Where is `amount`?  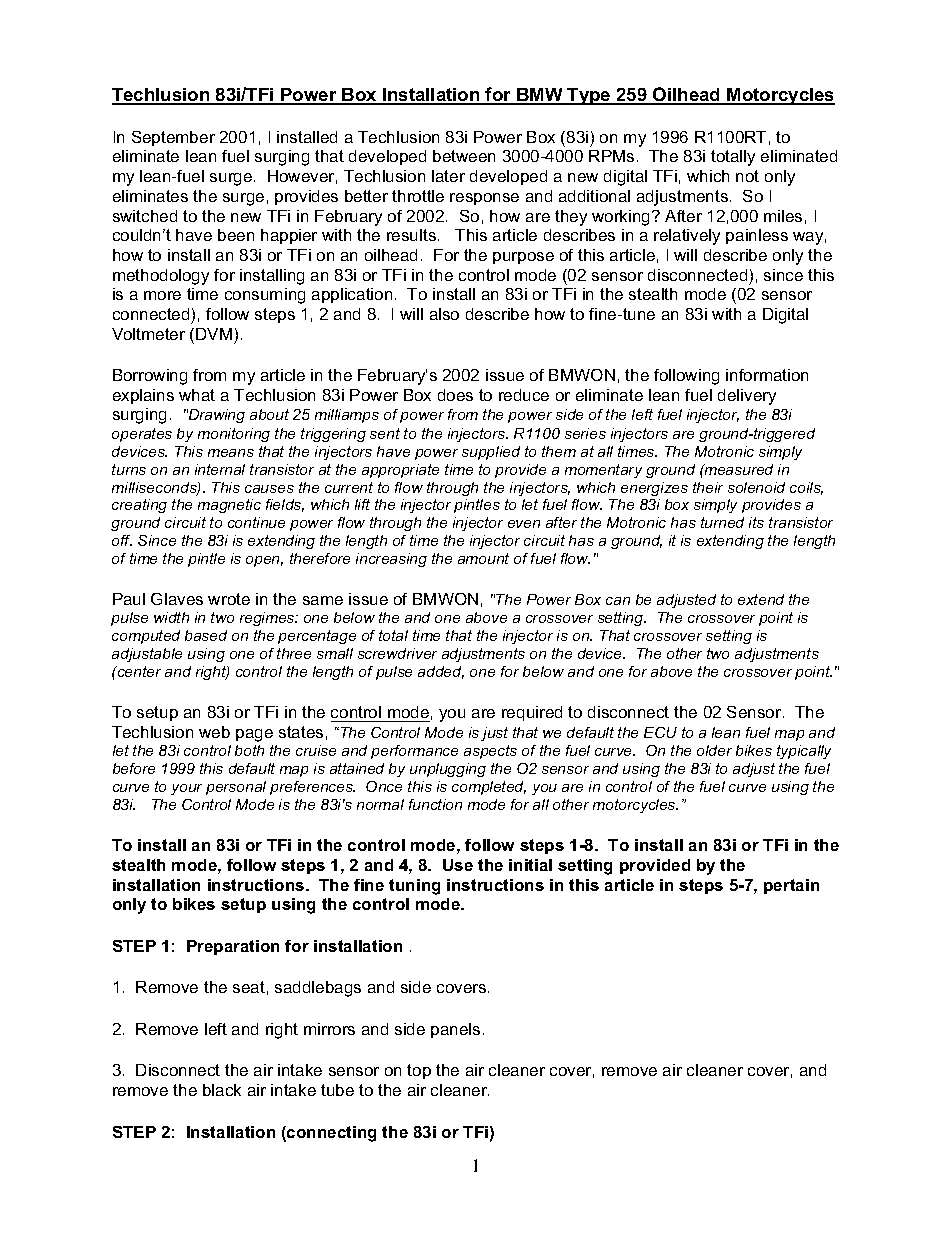
amount is located at coordinates (483, 558).
